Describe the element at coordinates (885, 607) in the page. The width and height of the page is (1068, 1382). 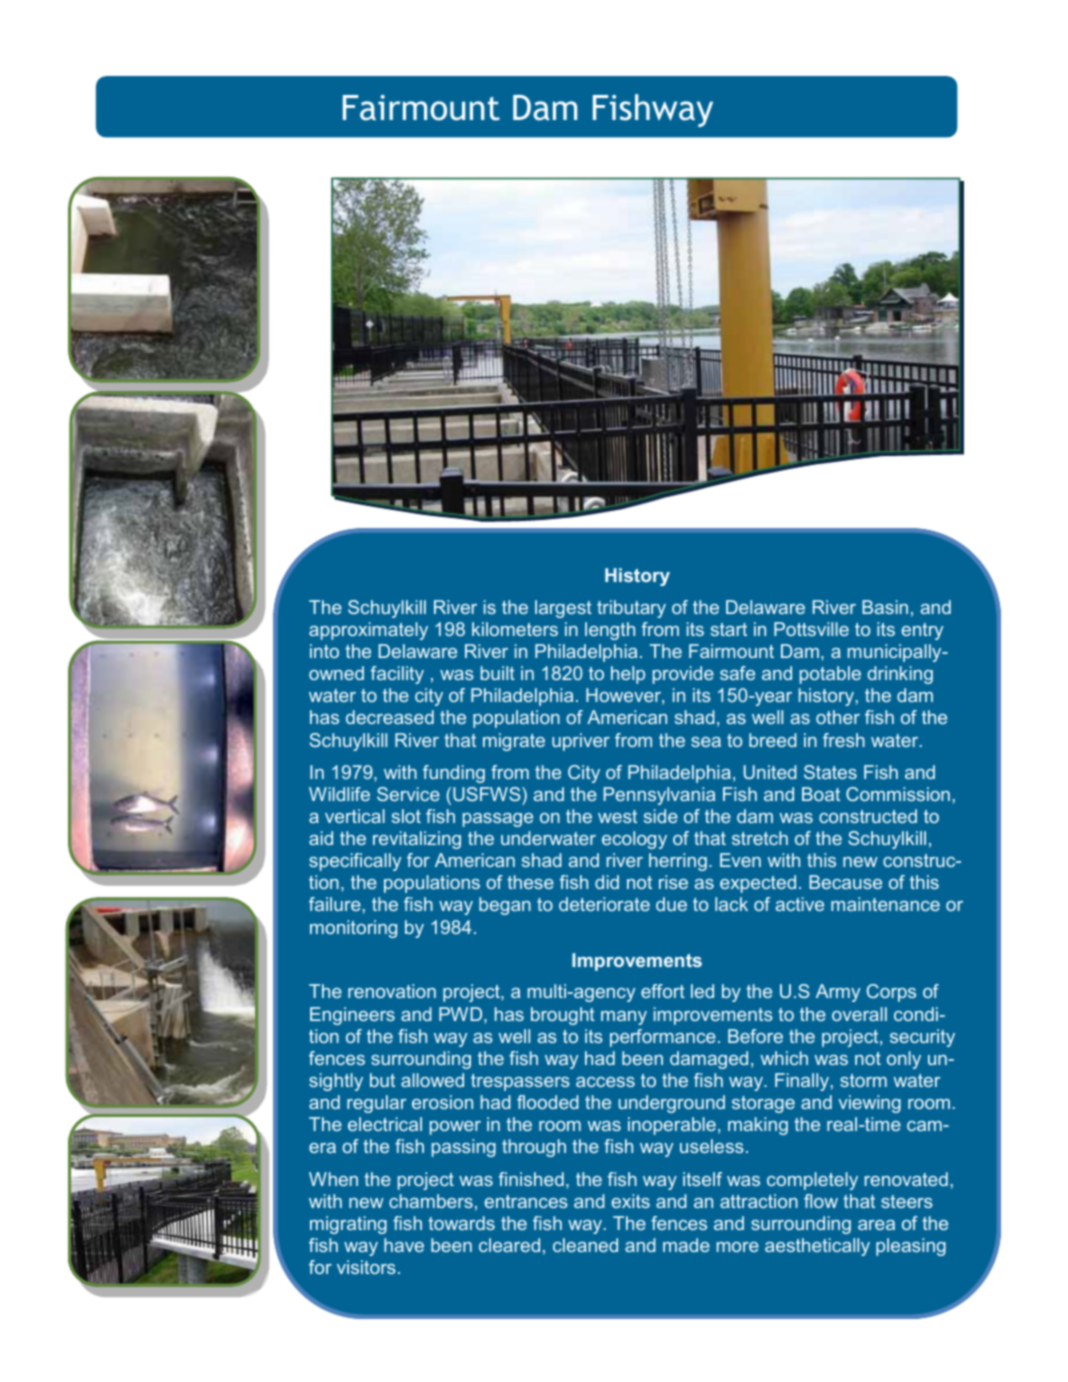
I see `Basin` at that location.
